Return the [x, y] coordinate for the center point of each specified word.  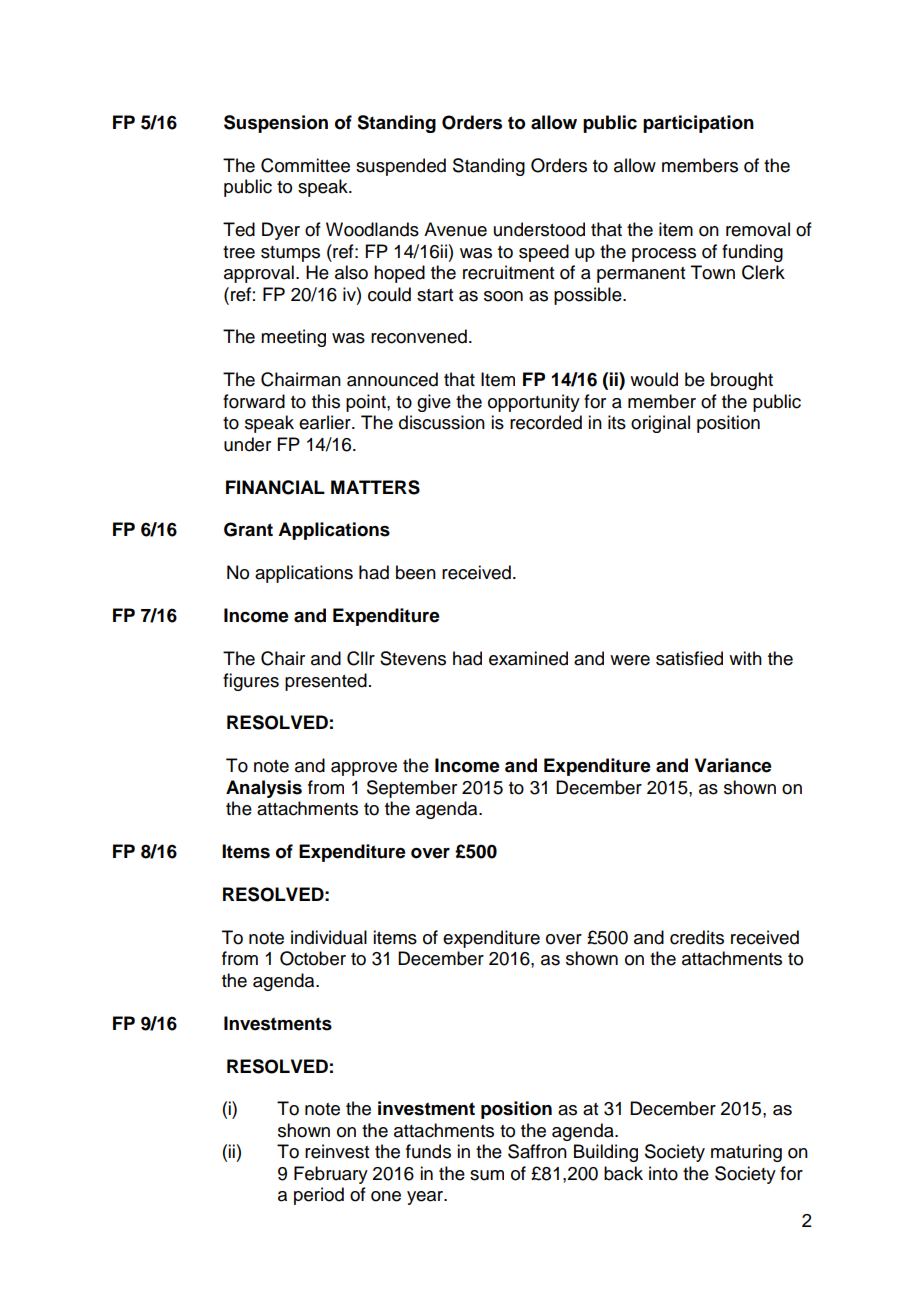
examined [528, 658]
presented [326, 682]
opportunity [534, 403]
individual [329, 937]
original [660, 424]
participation [698, 124]
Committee [305, 165]
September [412, 789]
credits [697, 937]
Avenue [455, 229]
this [326, 401]
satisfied [689, 658]
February [331, 1175]
